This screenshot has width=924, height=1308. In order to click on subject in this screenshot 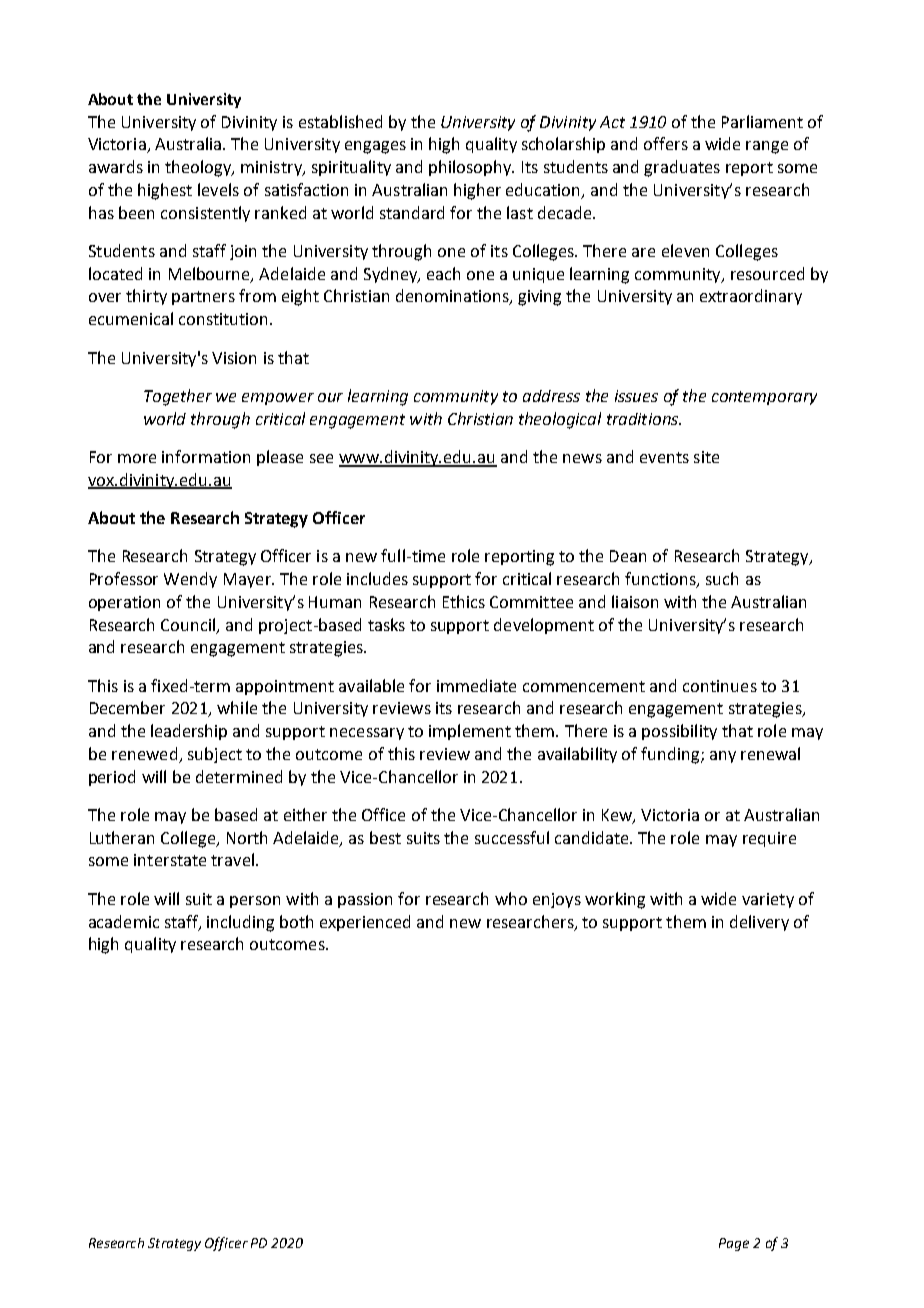, I will do `click(215, 755)`.
